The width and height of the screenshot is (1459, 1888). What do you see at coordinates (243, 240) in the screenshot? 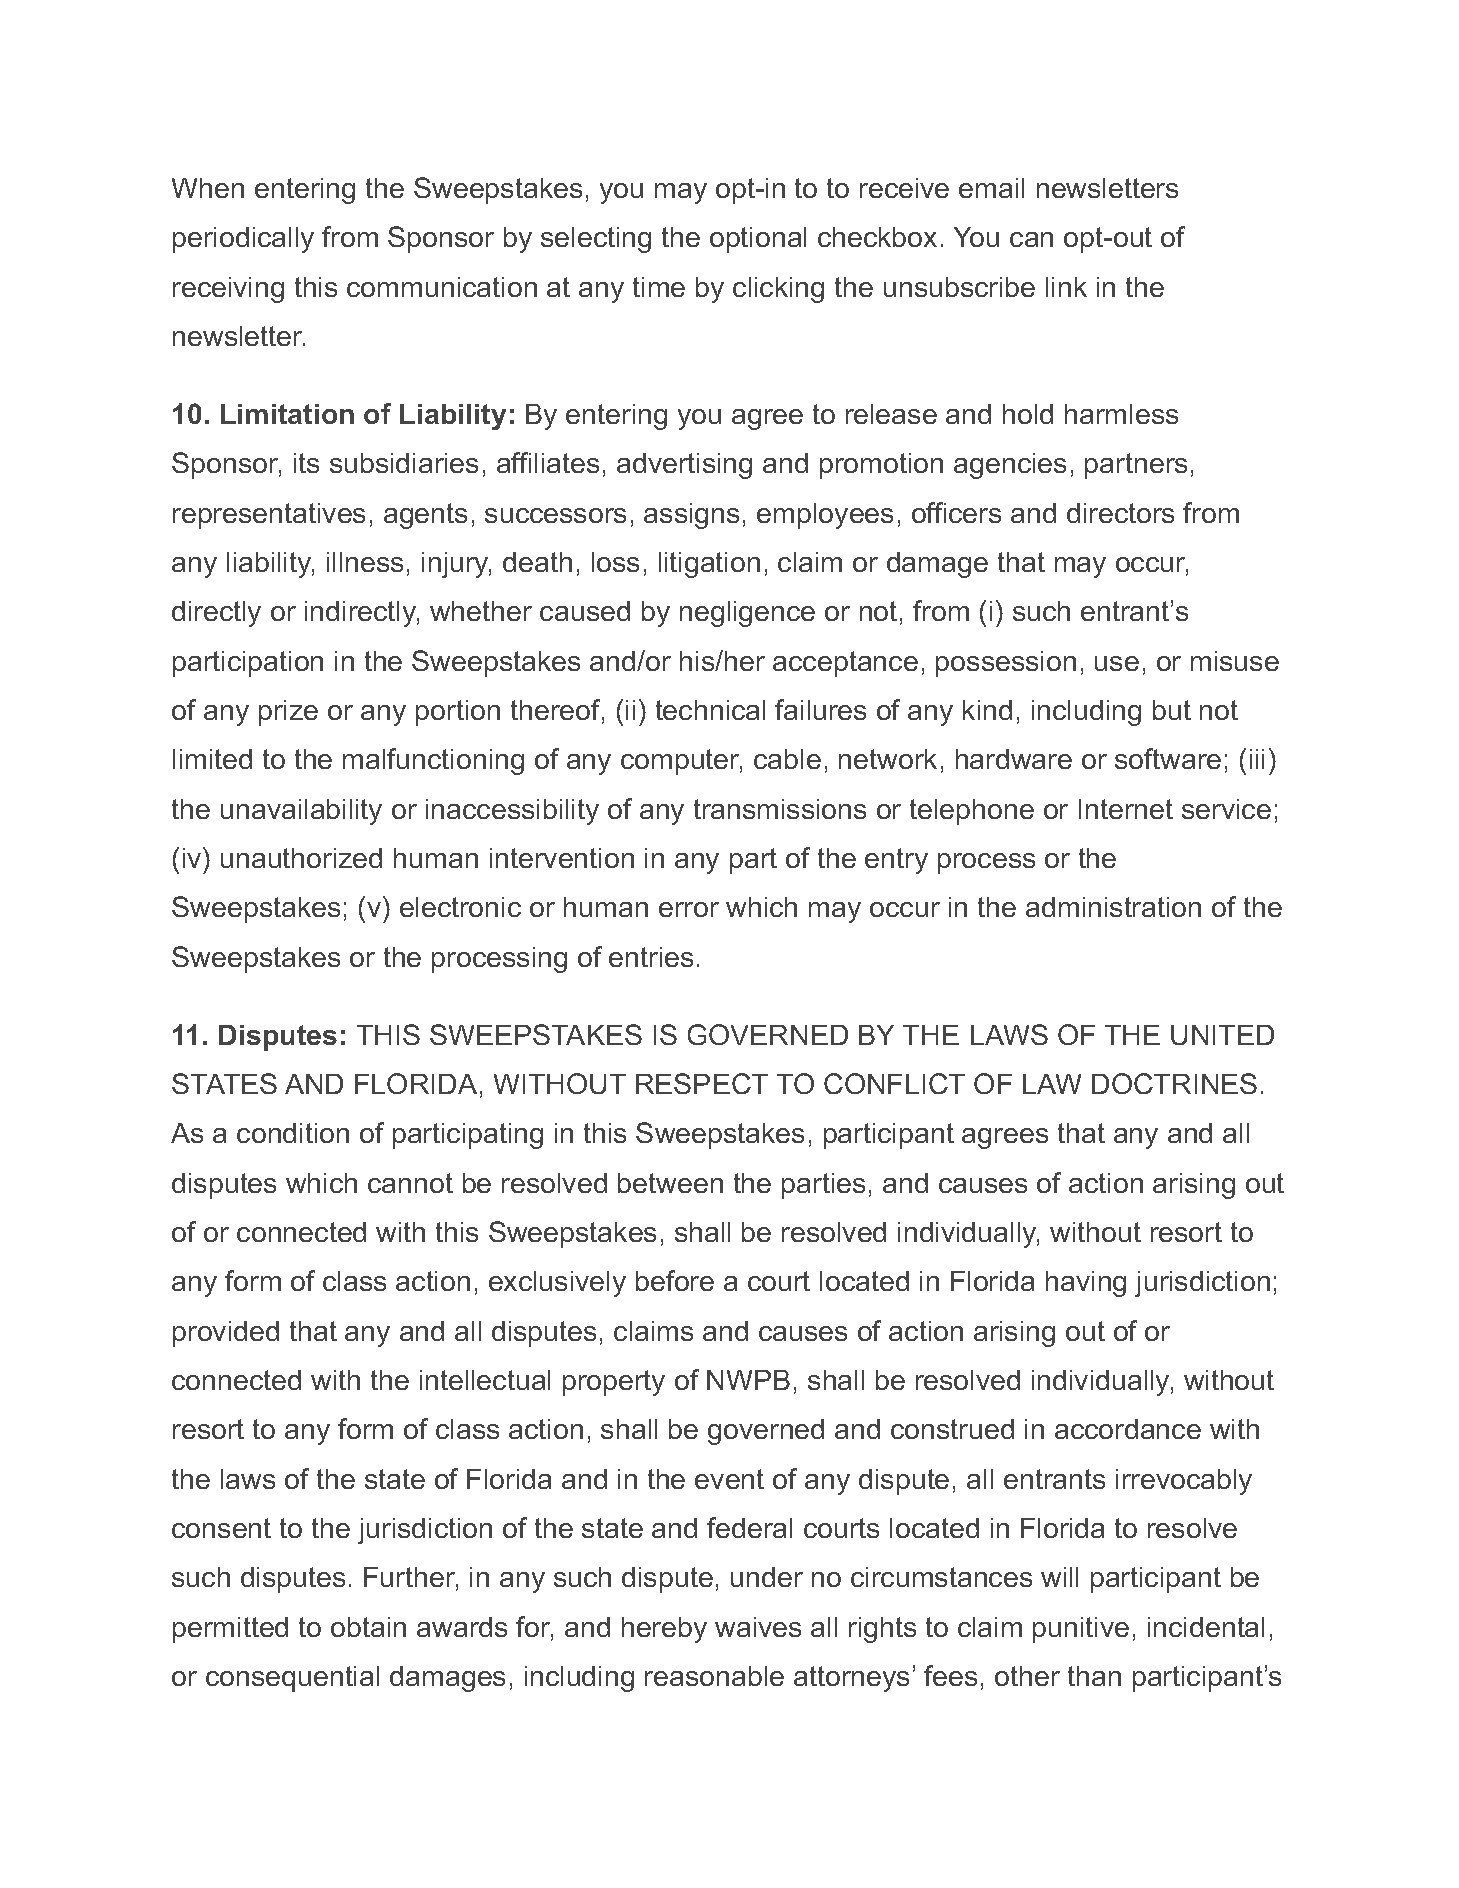
I see `periodically` at bounding box center [243, 240].
